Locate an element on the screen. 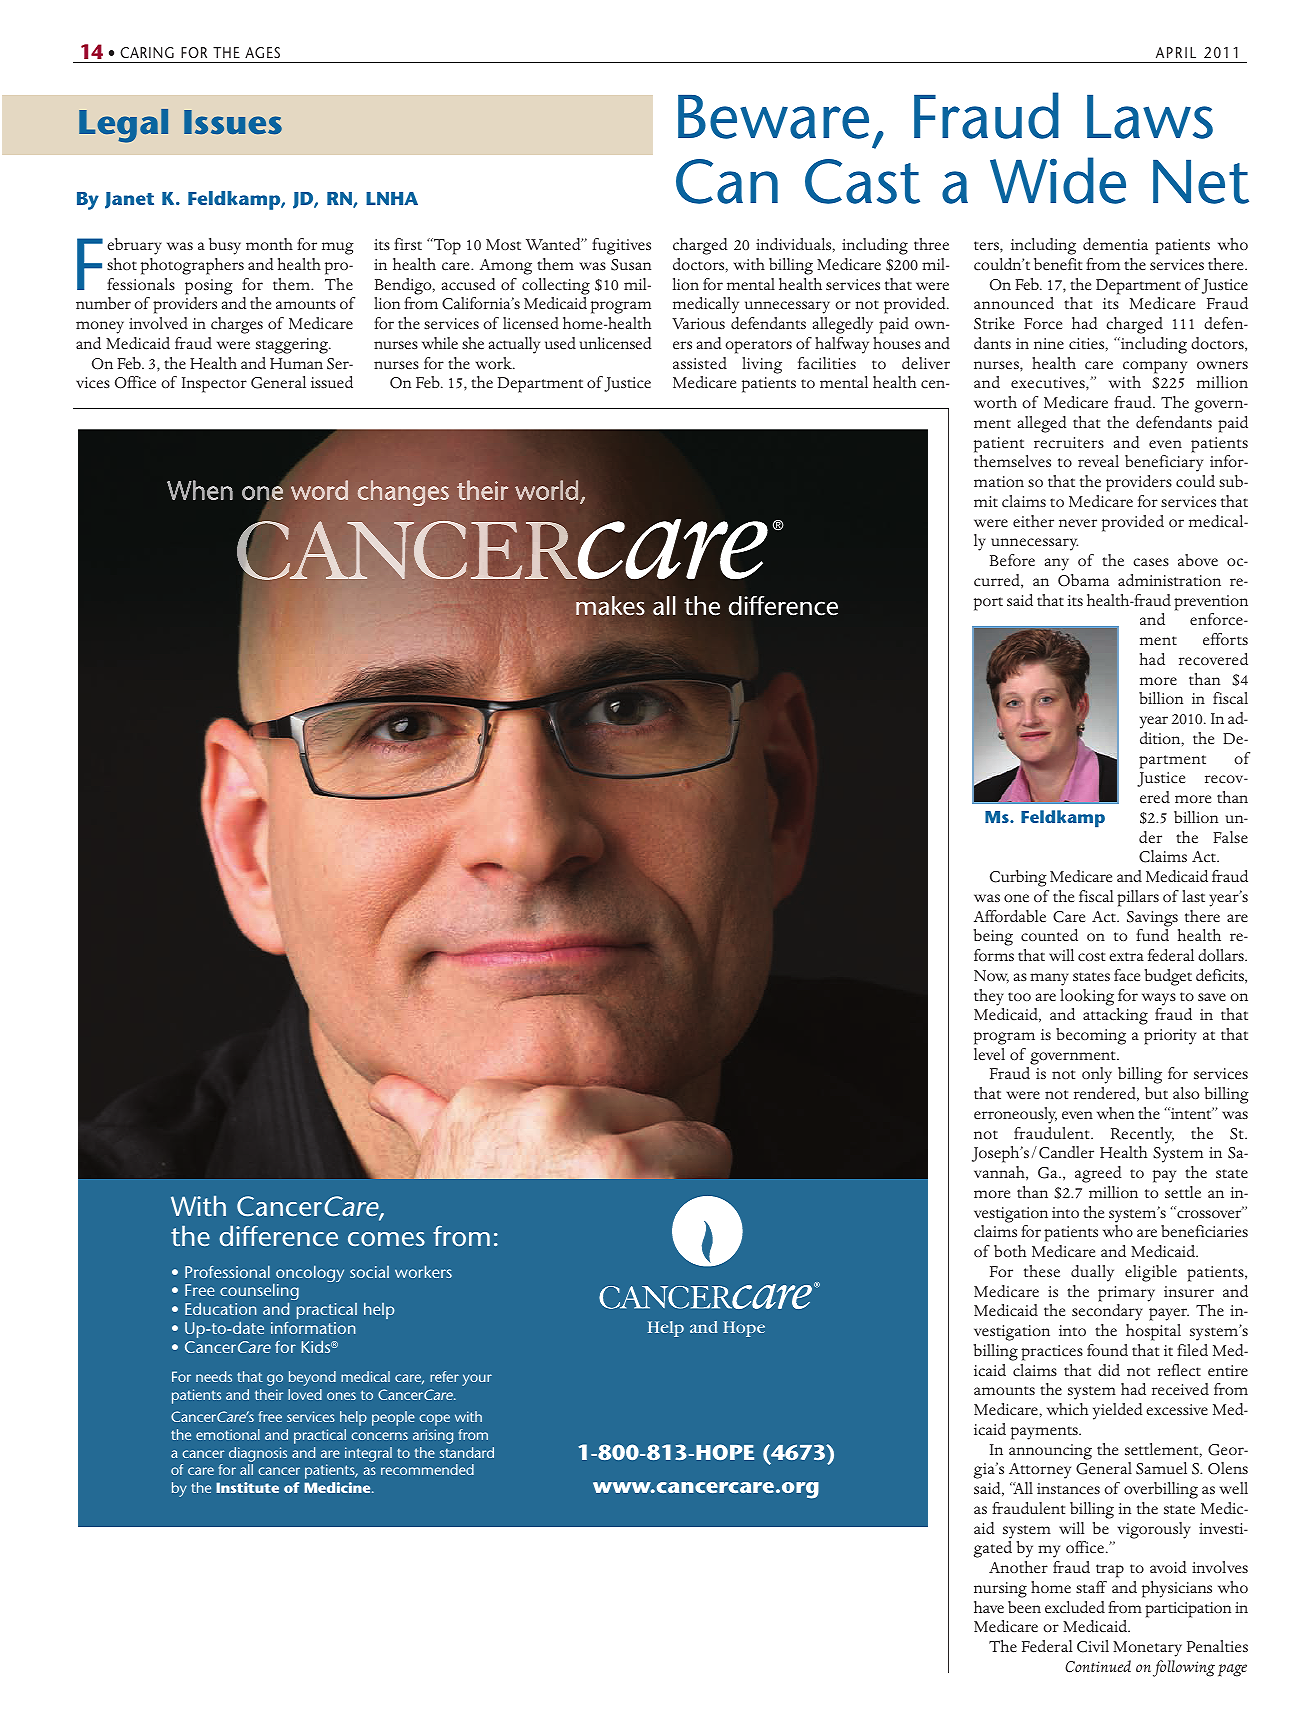  fugitives is located at coordinates (621, 246).
